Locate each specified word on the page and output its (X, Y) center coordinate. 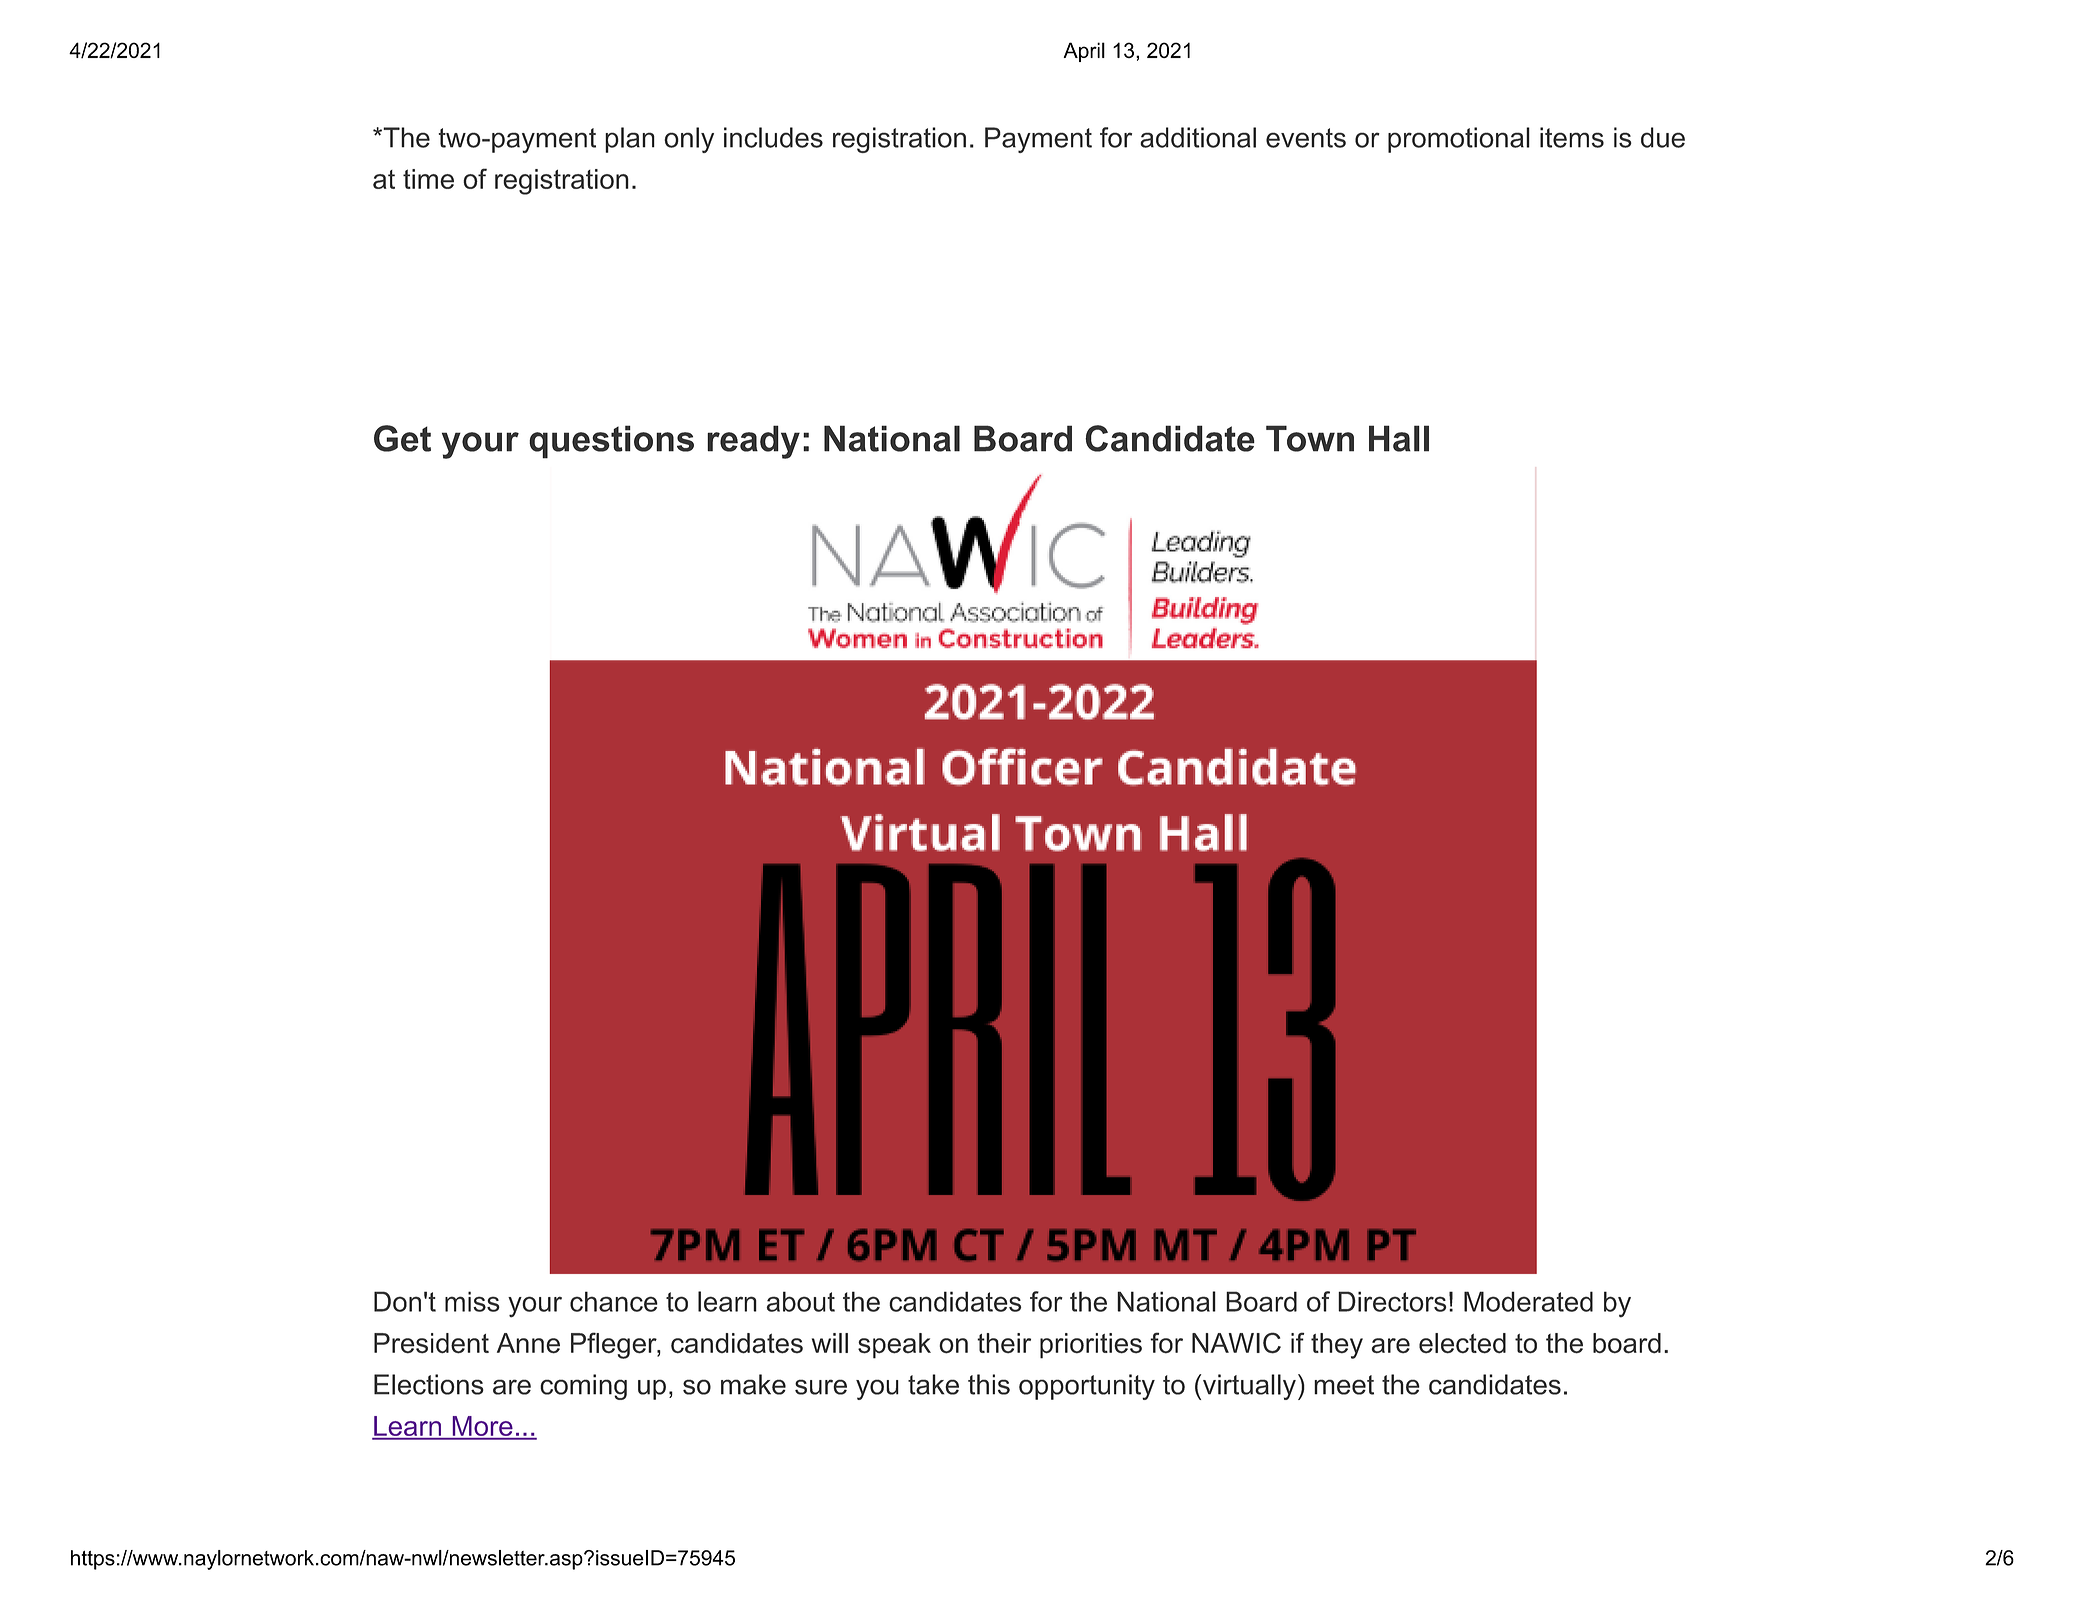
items (1572, 137)
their (1004, 1343)
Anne (528, 1343)
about (800, 1301)
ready (753, 442)
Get (402, 438)
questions (611, 442)
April (1084, 52)
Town (1310, 438)
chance (614, 1301)
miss (472, 1301)
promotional (1459, 140)
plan (630, 140)
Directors (1392, 1301)
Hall (1399, 438)
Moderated (1528, 1301)
